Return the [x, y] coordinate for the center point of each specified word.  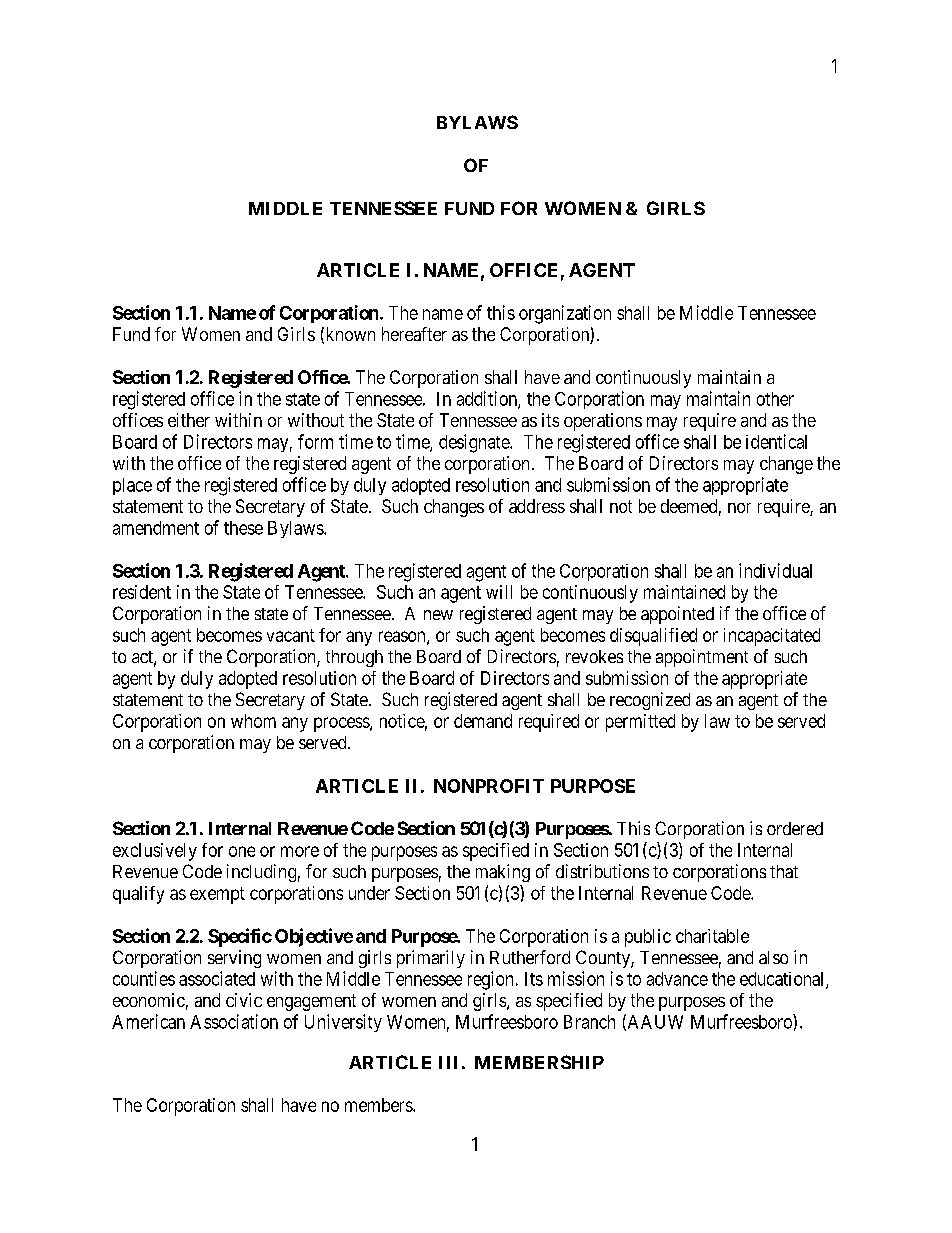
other [775, 399]
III [448, 1062]
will [499, 592]
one [242, 851]
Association [234, 1021]
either [189, 420]
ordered [795, 828]
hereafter [414, 334]
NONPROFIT [489, 786]
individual [775, 570]
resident [142, 592]
